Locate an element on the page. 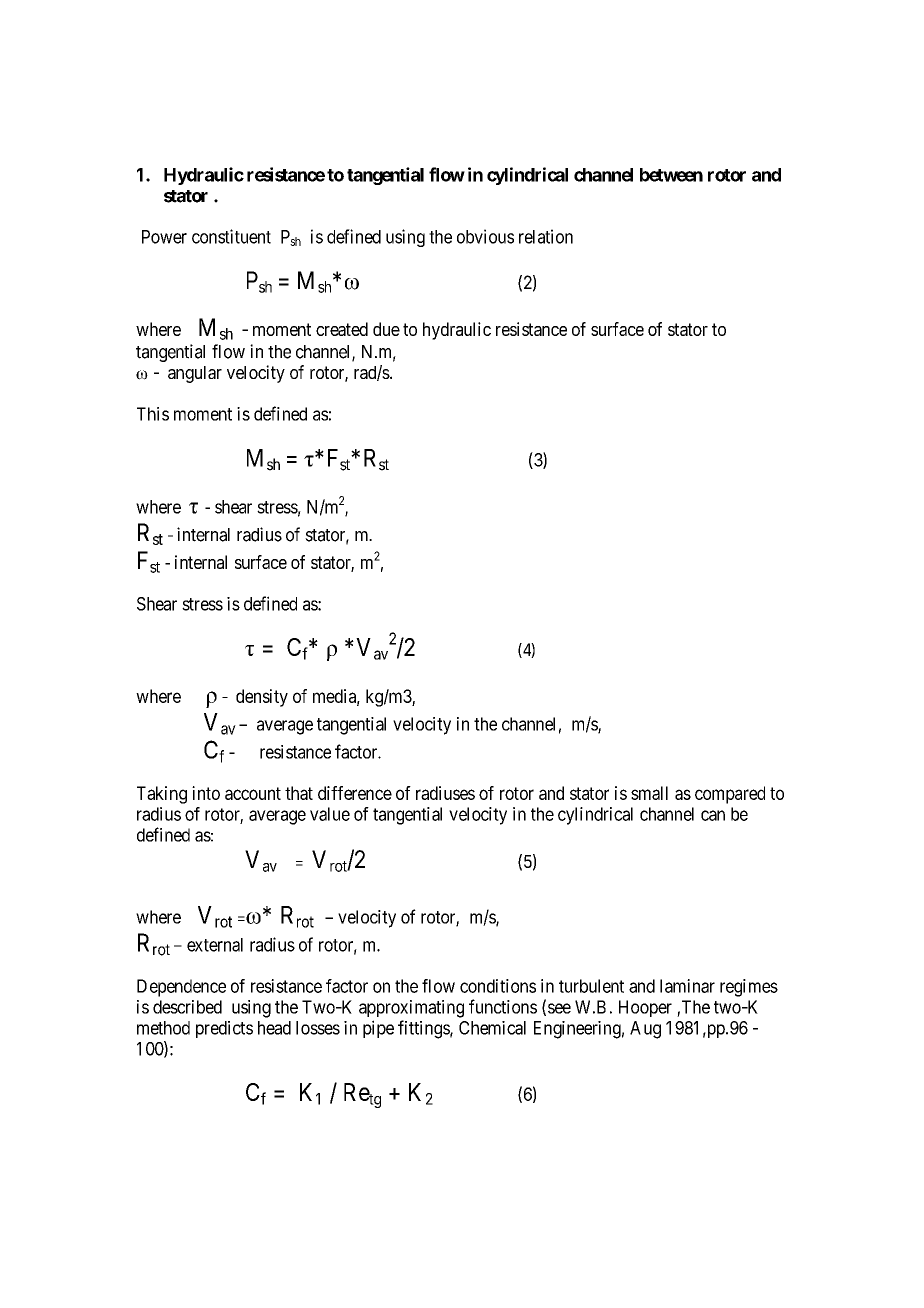  This is located at coordinates (153, 414).
